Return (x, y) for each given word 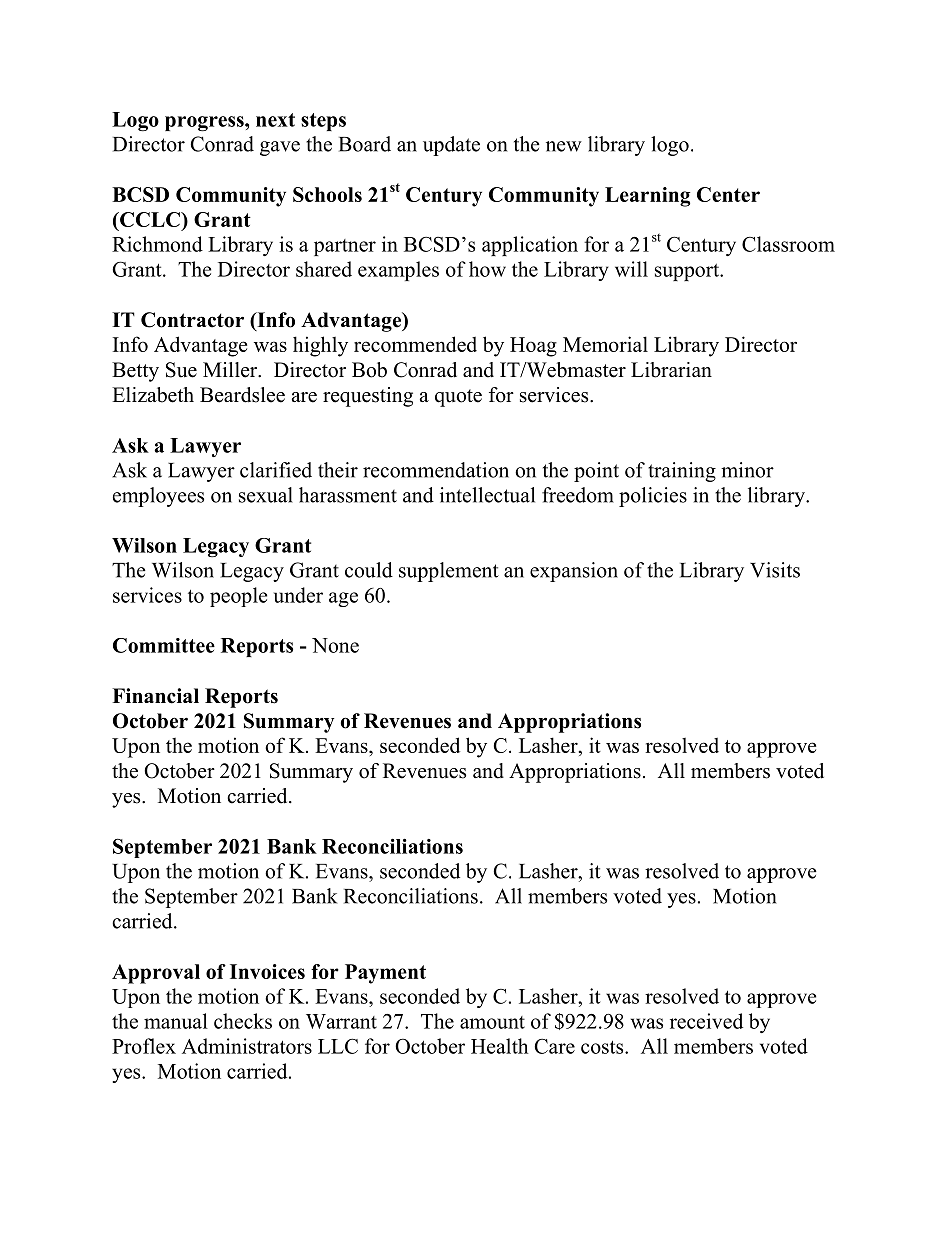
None (335, 645)
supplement (449, 572)
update (451, 146)
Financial (155, 696)
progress (205, 123)
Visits (775, 570)
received (706, 1021)
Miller (231, 370)
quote (458, 398)
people (238, 597)
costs (603, 1047)
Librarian (671, 370)
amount (492, 1022)
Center (728, 194)
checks (243, 1021)
